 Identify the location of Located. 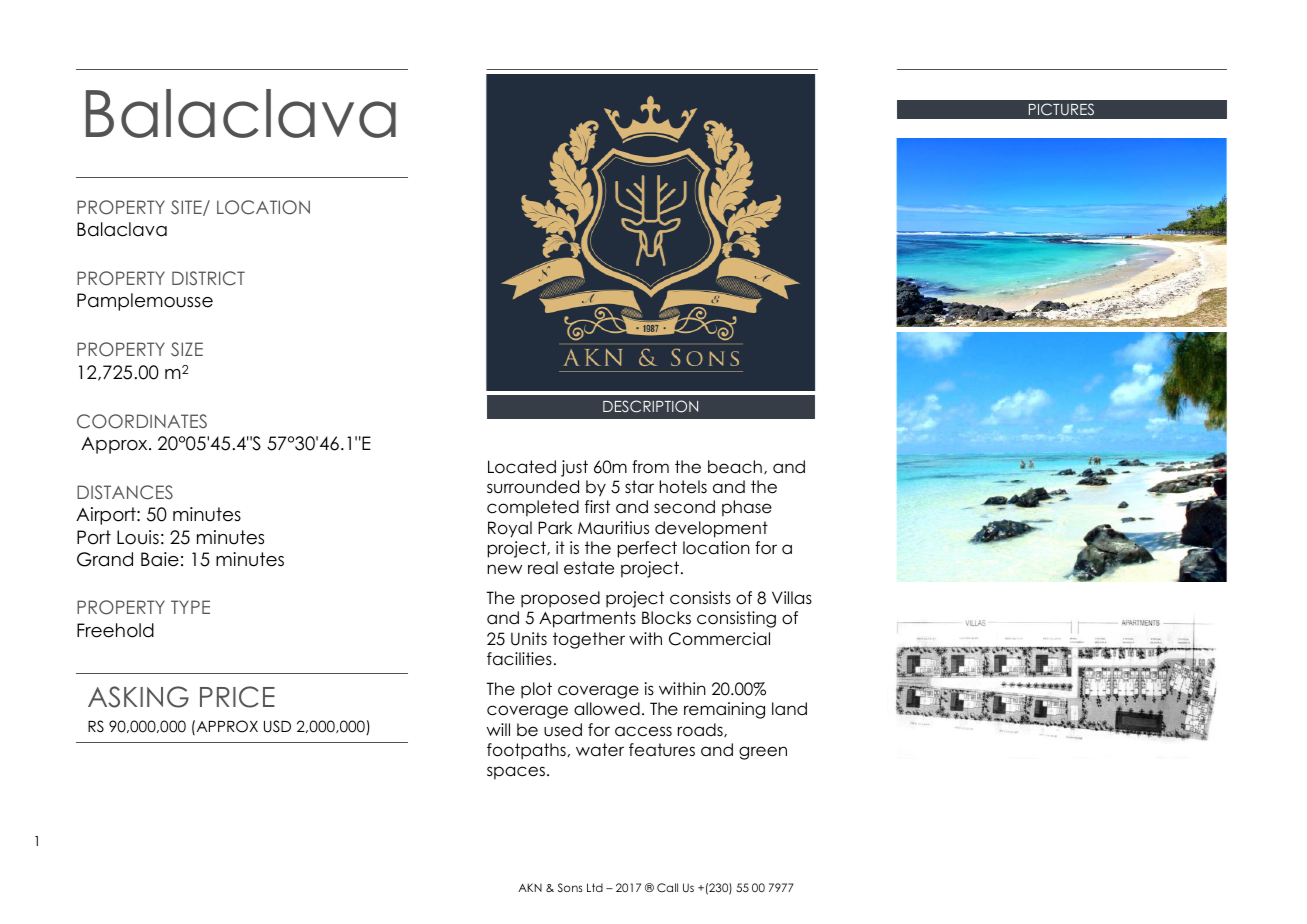
(522, 467).
